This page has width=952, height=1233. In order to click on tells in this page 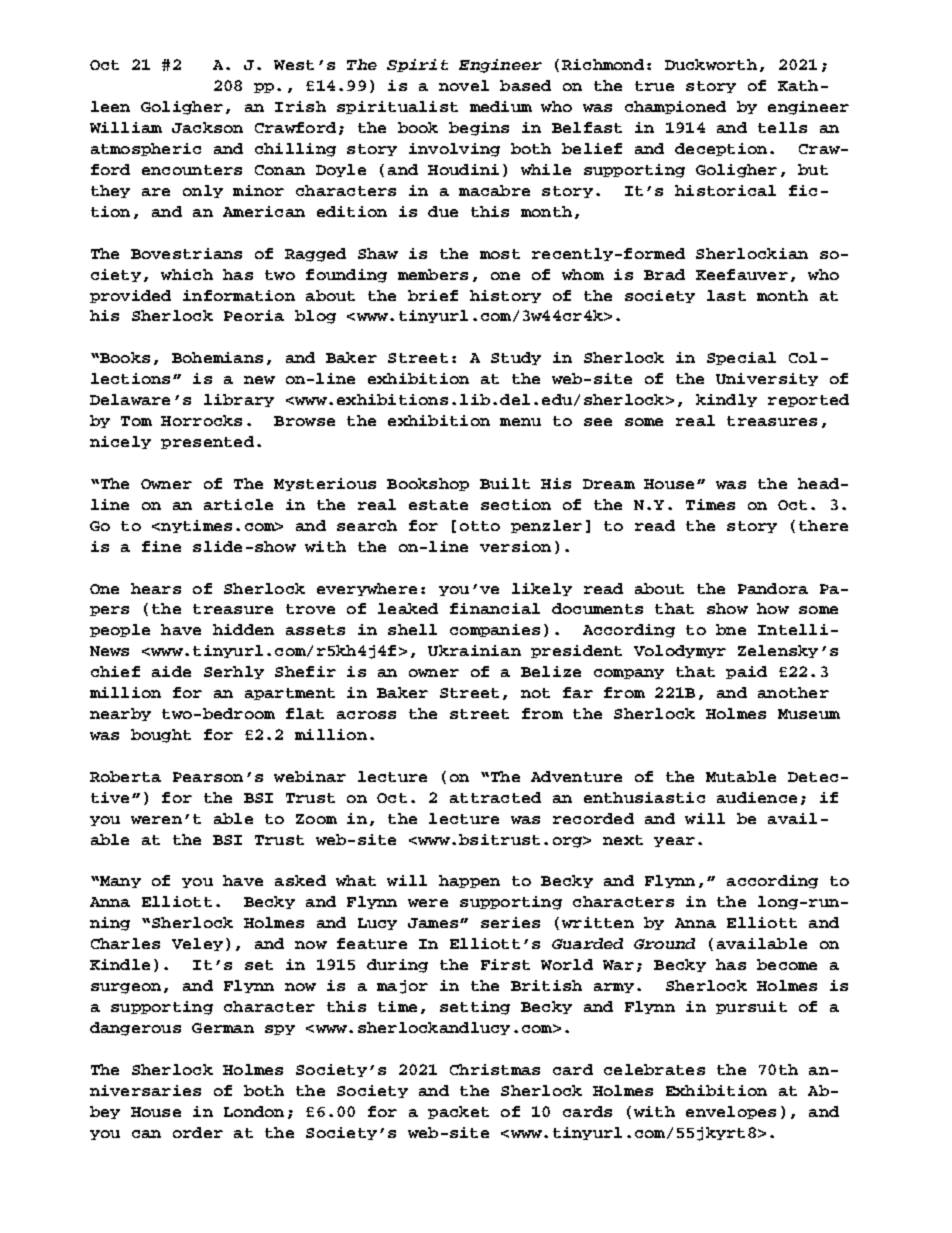, I will do `click(782, 127)`.
